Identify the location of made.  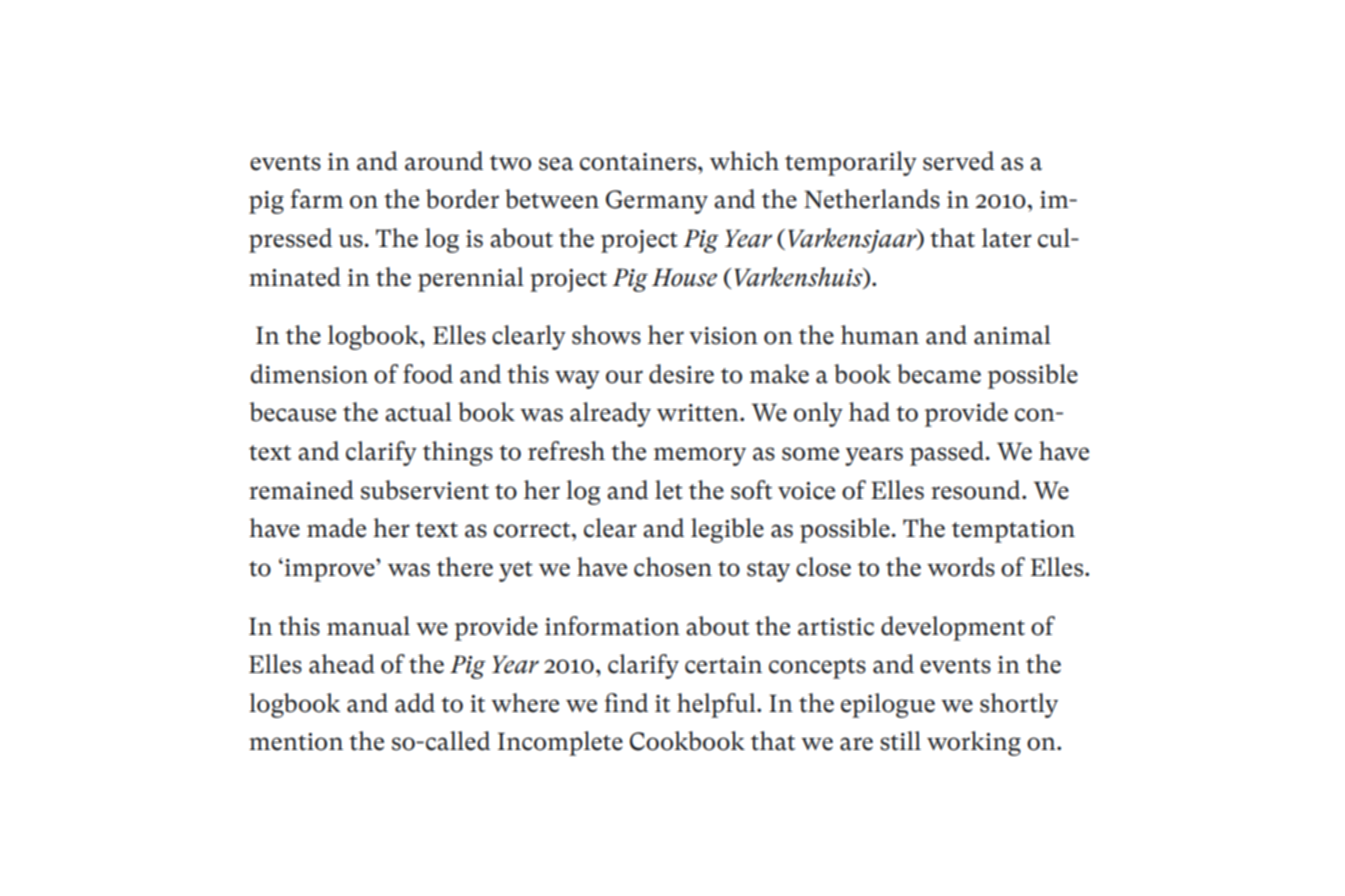
(336, 528).
